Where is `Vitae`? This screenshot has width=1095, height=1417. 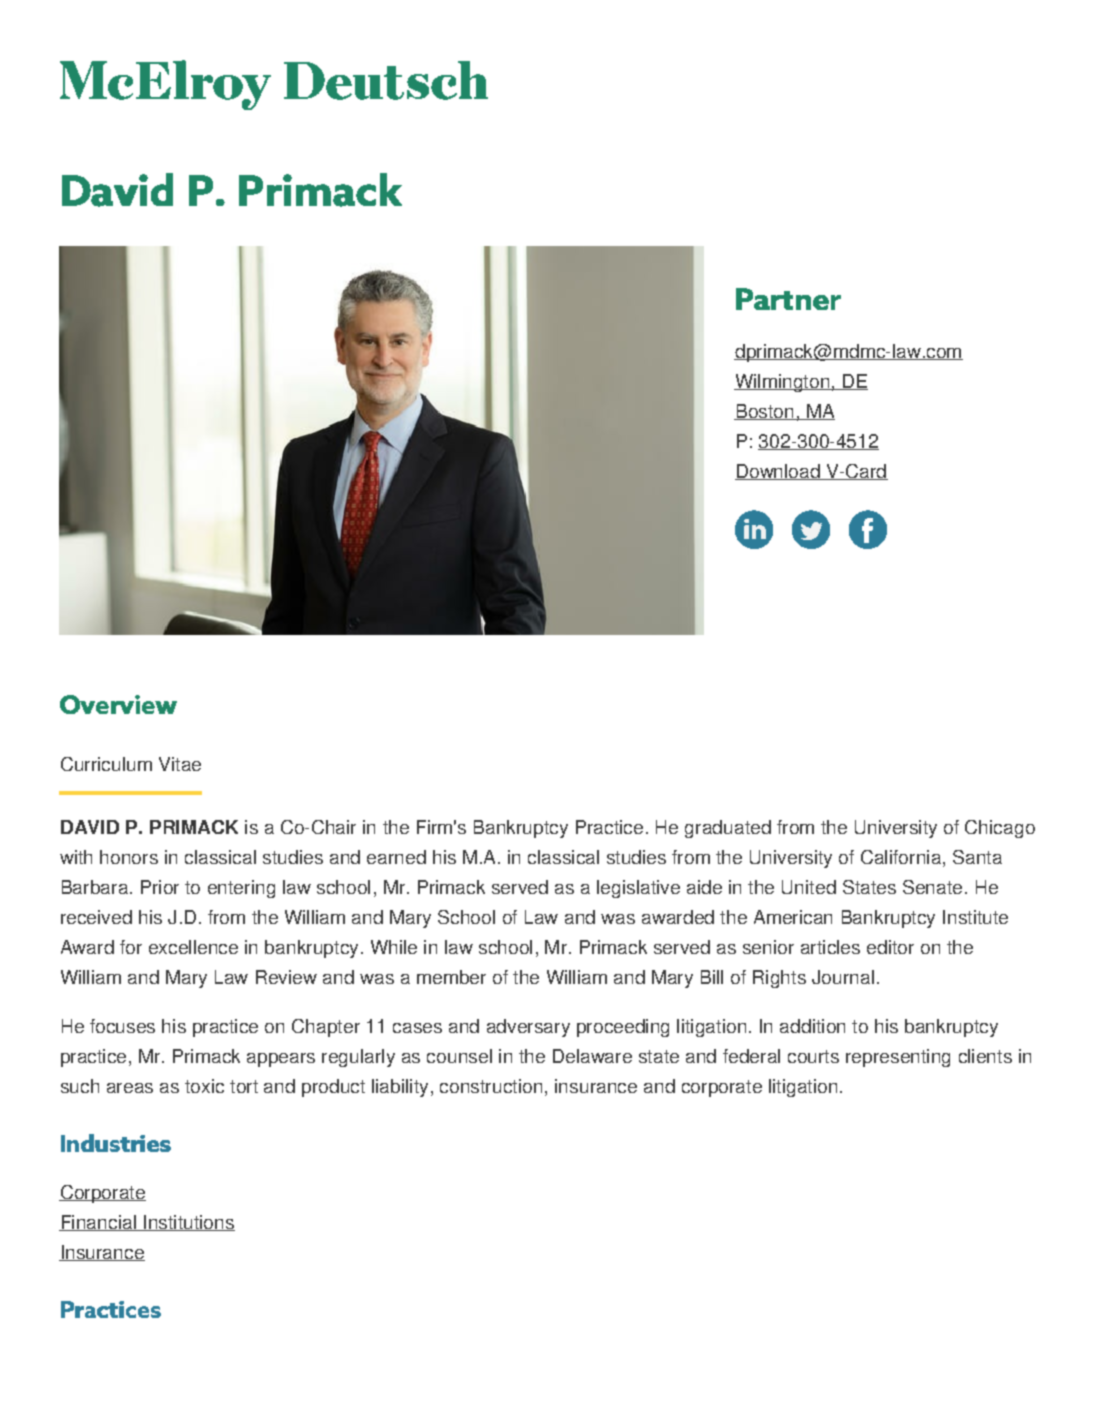
Vitae is located at coordinates (180, 764).
